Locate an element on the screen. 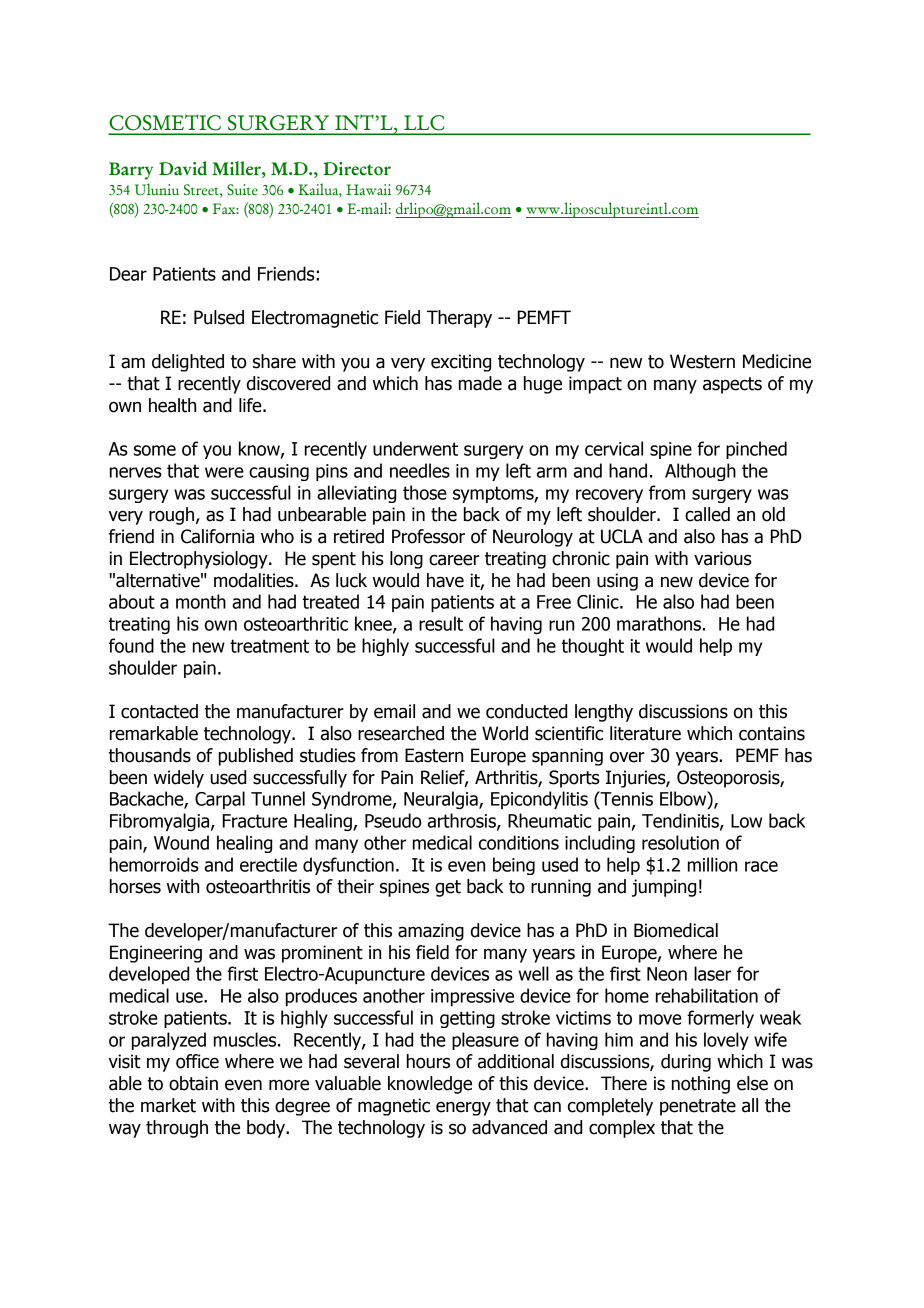 The width and height of the screenshot is (924, 1308). aspects is located at coordinates (732, 385).
